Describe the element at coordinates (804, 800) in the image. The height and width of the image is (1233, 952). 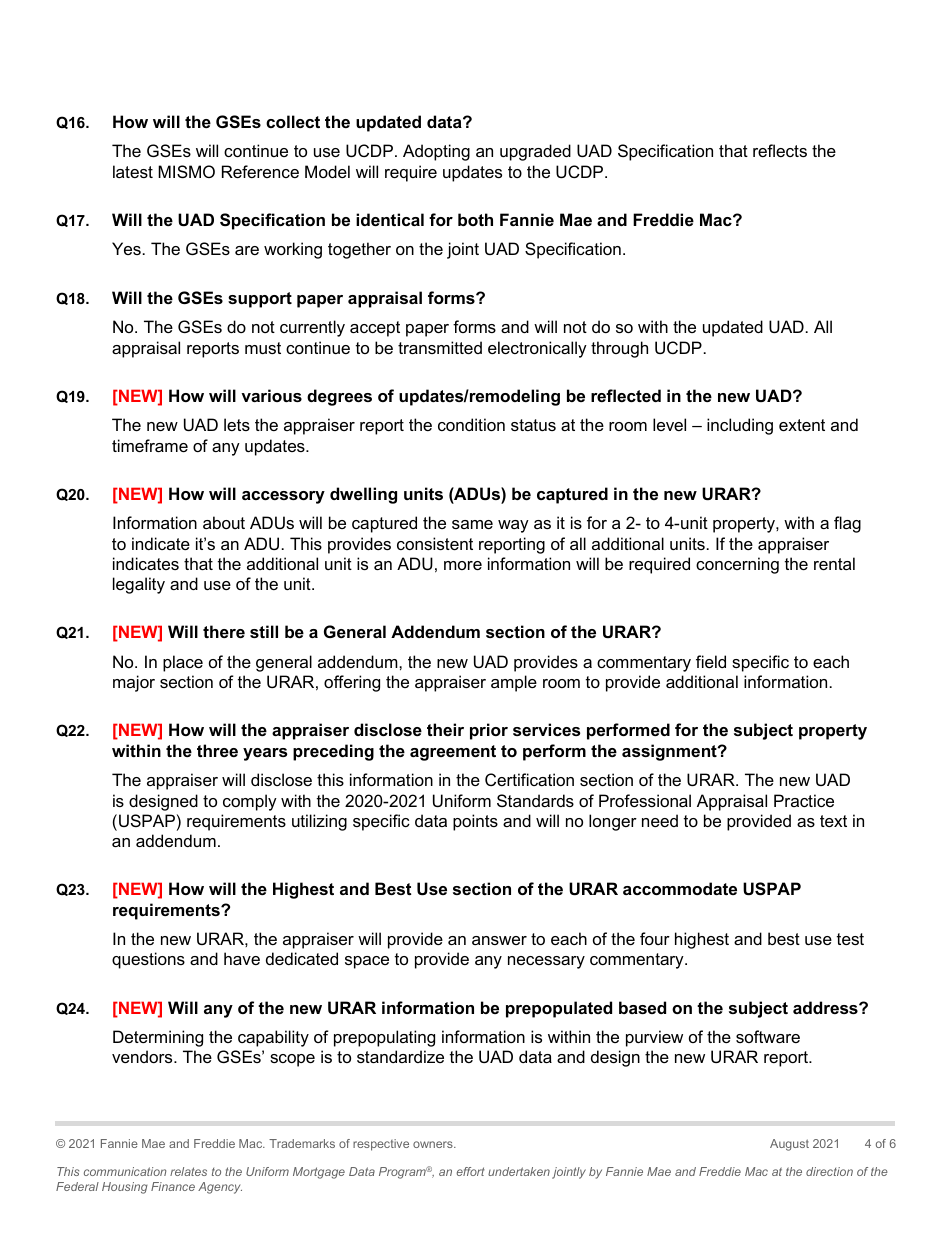
I see `Practice` at that location.
